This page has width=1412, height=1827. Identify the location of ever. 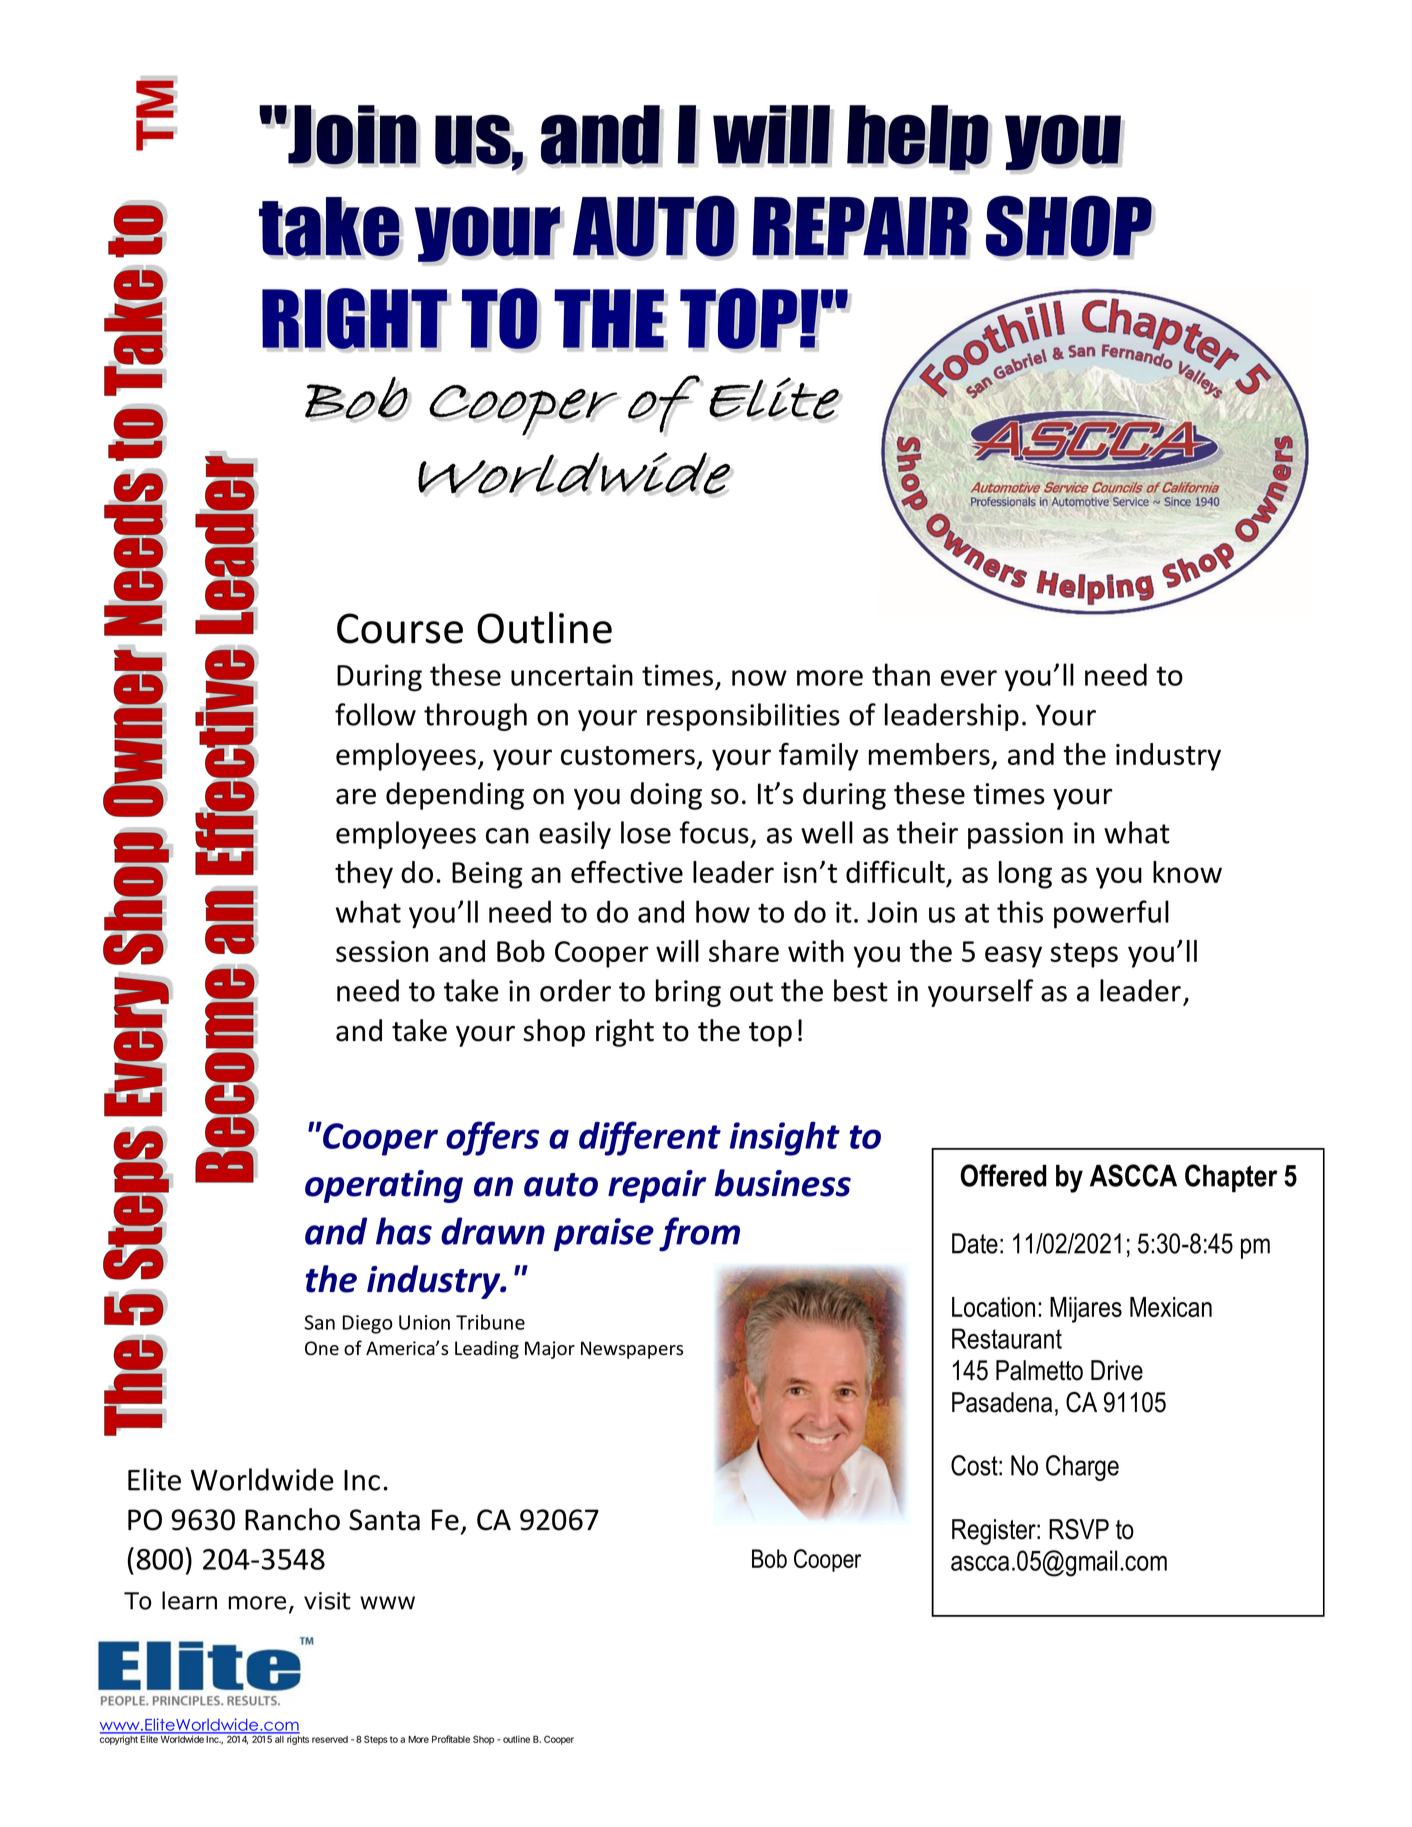
(969, 678).
